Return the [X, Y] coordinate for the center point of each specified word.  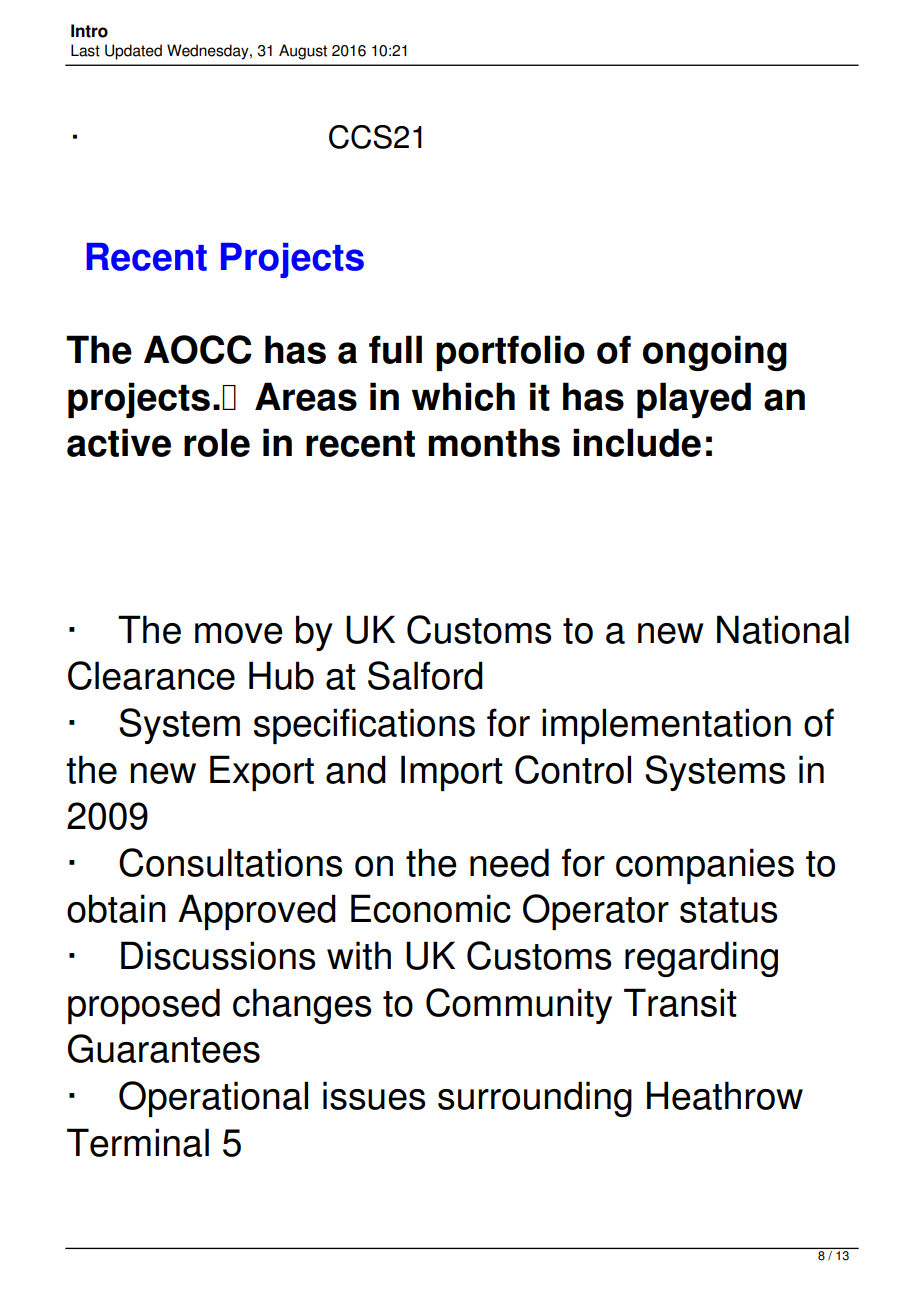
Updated [133, 52]
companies [705, 866]
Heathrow [725, 1095]
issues [374, 1095]
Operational [213, 1099]
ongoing [715, 353]
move [239, 633]
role [217, 442]
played [694, 400]
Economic [431, 908]
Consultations [230, 862]
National [783, 629]
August [303, 52]
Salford [425, 675]
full [395, 349]
